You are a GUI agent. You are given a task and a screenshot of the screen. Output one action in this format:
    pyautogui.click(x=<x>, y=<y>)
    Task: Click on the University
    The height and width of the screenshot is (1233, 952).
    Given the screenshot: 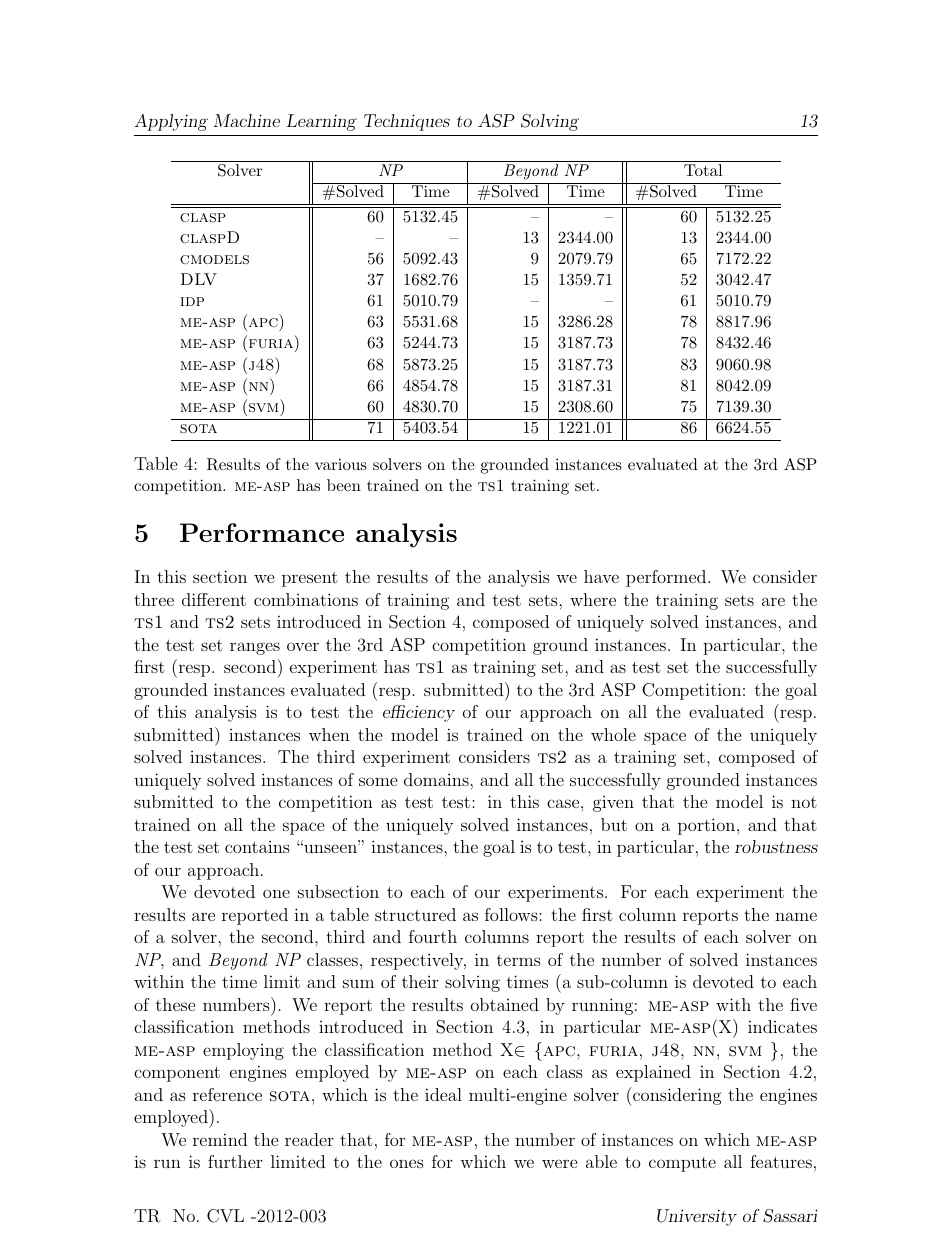 What is the action you would take?
    pyautogui.click(x=697, y=1217)
